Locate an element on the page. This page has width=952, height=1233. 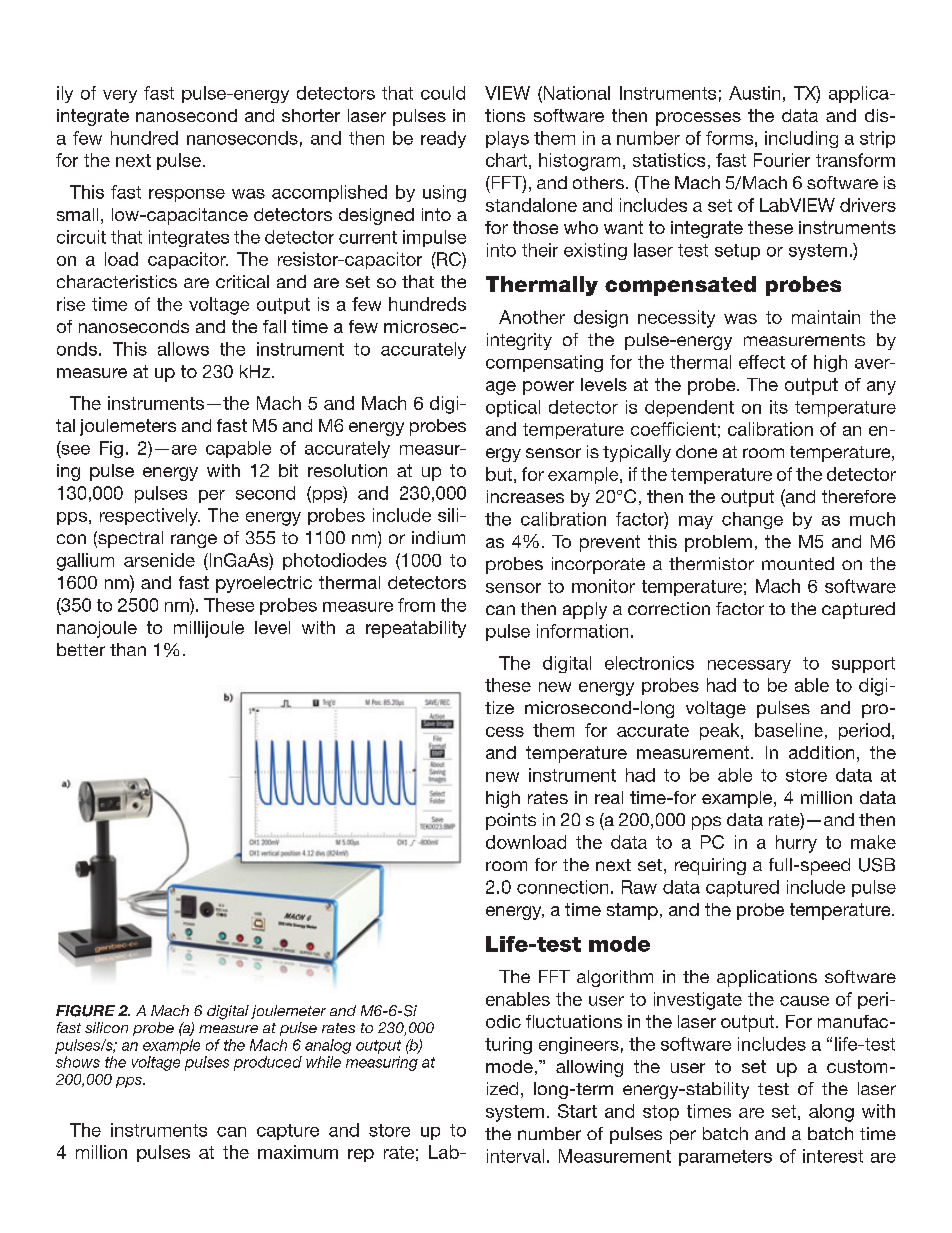
change is located at coordinates (752, 520).
